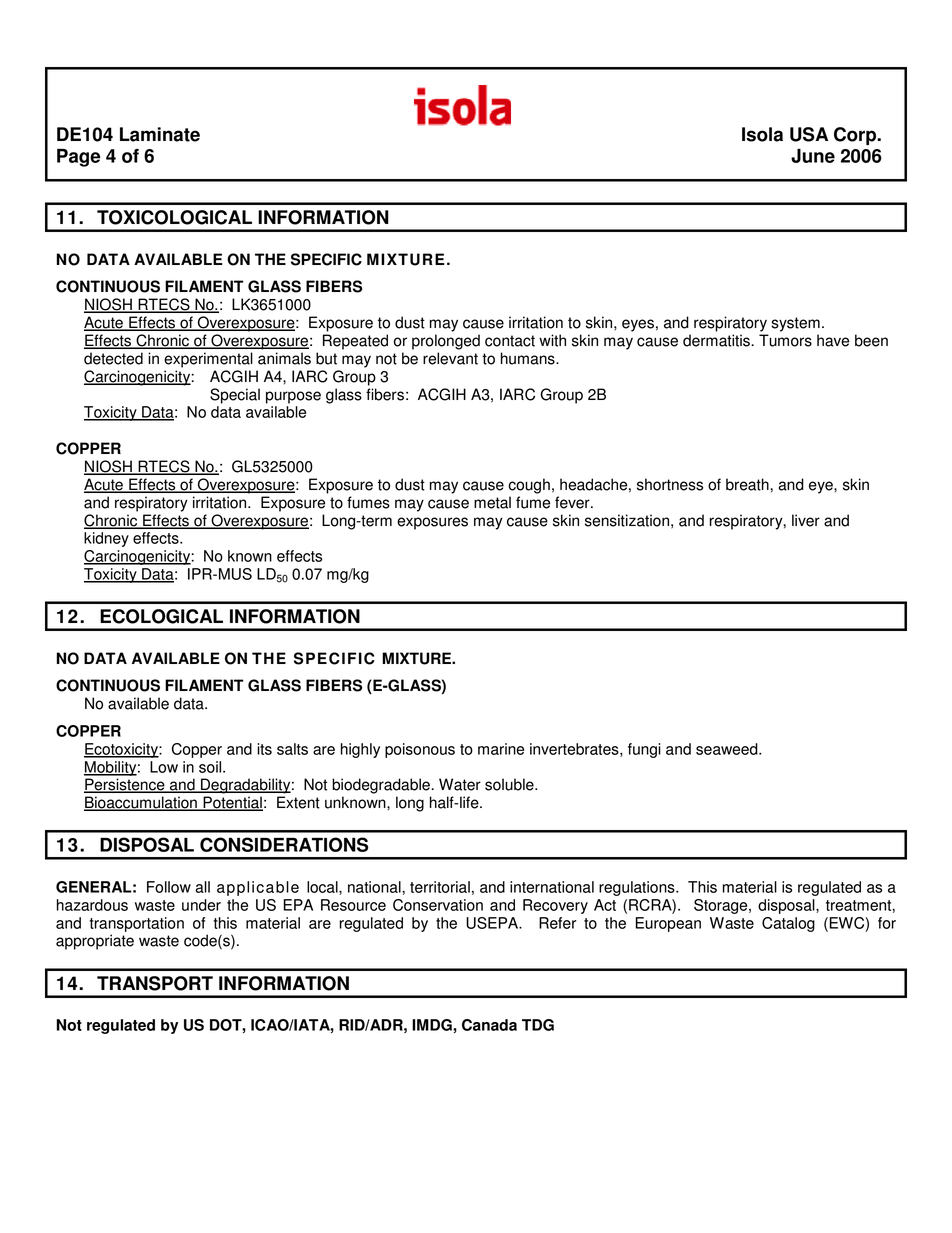 The image size is (952, 1233). I want to click on Catalog, so click(788, 924).
